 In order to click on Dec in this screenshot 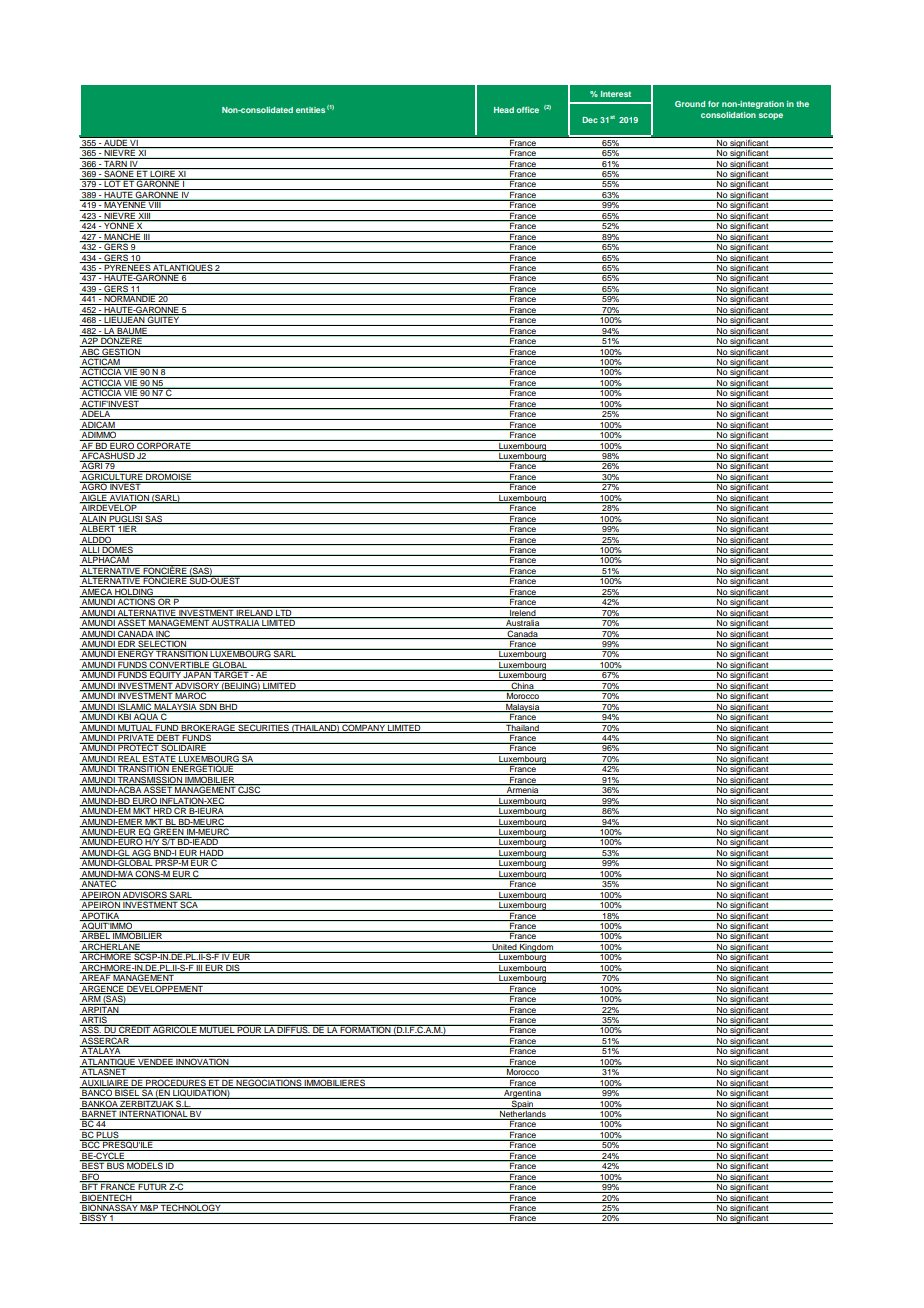, I will do `click(590, 120)`.
